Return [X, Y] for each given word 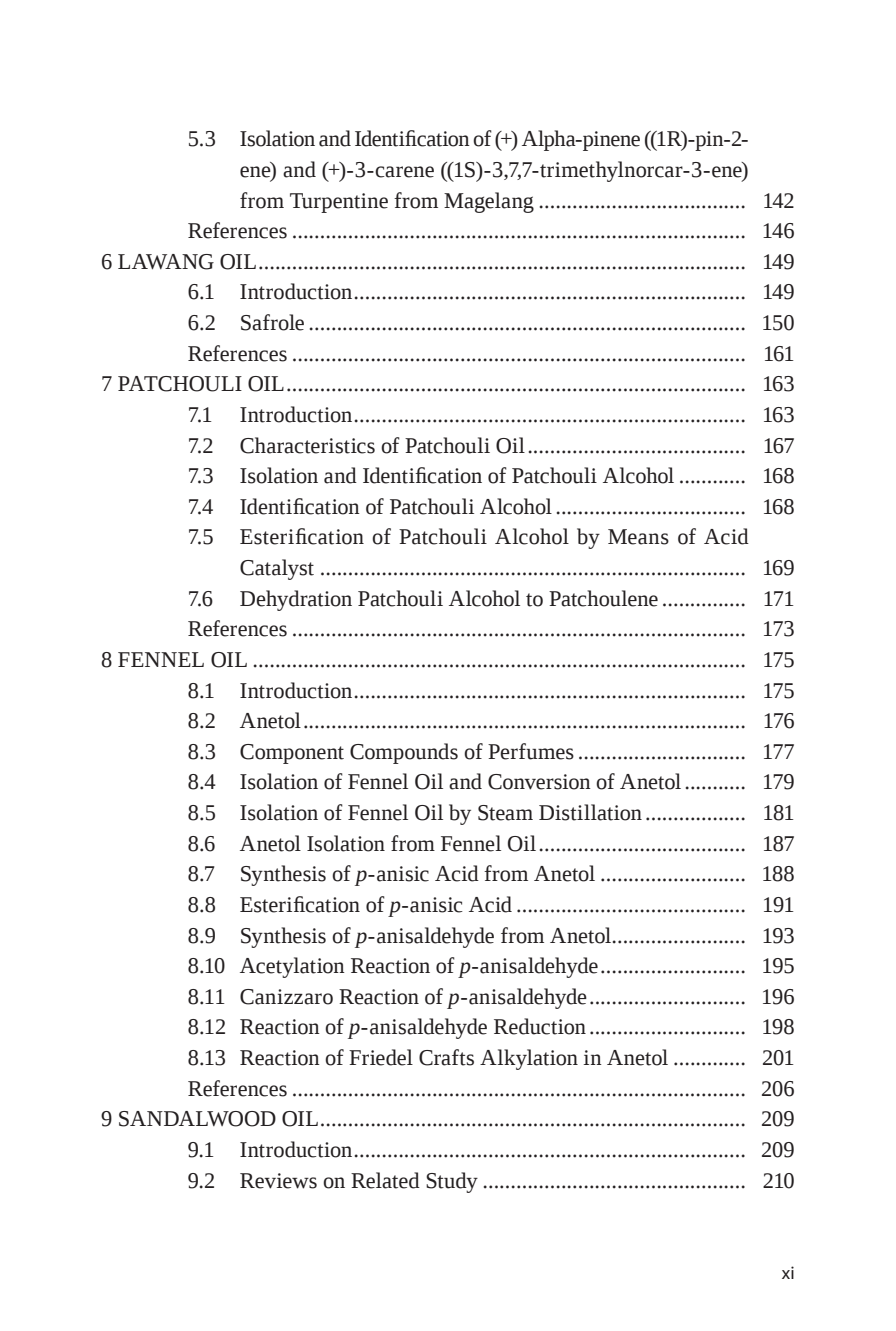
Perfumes [531, 751]
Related [385, 1180]
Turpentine [339, 203]
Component [292, 754]
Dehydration [296, 600]
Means [638, 537]
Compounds [404, 753]
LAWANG [166, 262]
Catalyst [277, 569]
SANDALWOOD [197, 1119]
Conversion [539, 782]
